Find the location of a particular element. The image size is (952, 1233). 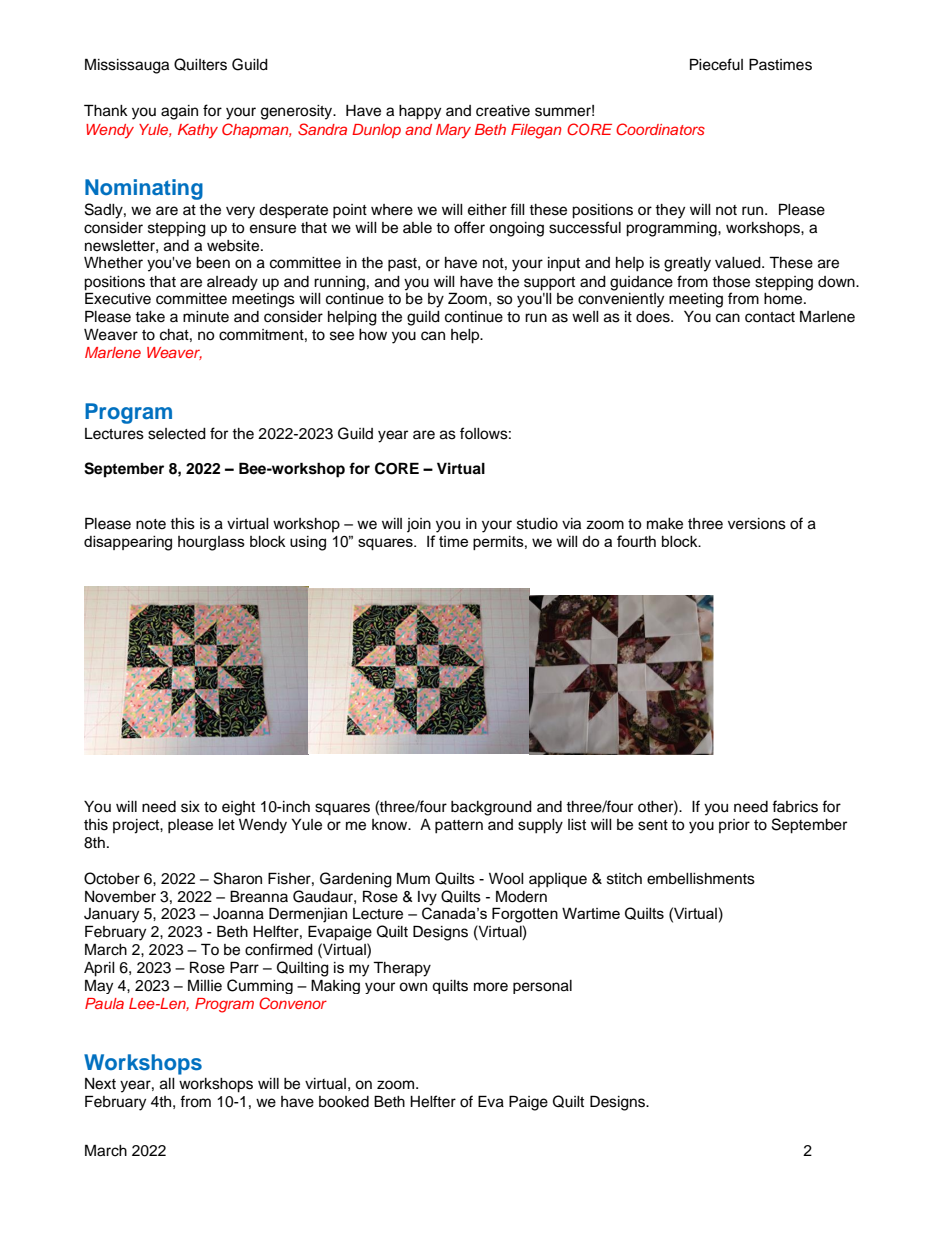

six is located at coordinates (190, 807).
